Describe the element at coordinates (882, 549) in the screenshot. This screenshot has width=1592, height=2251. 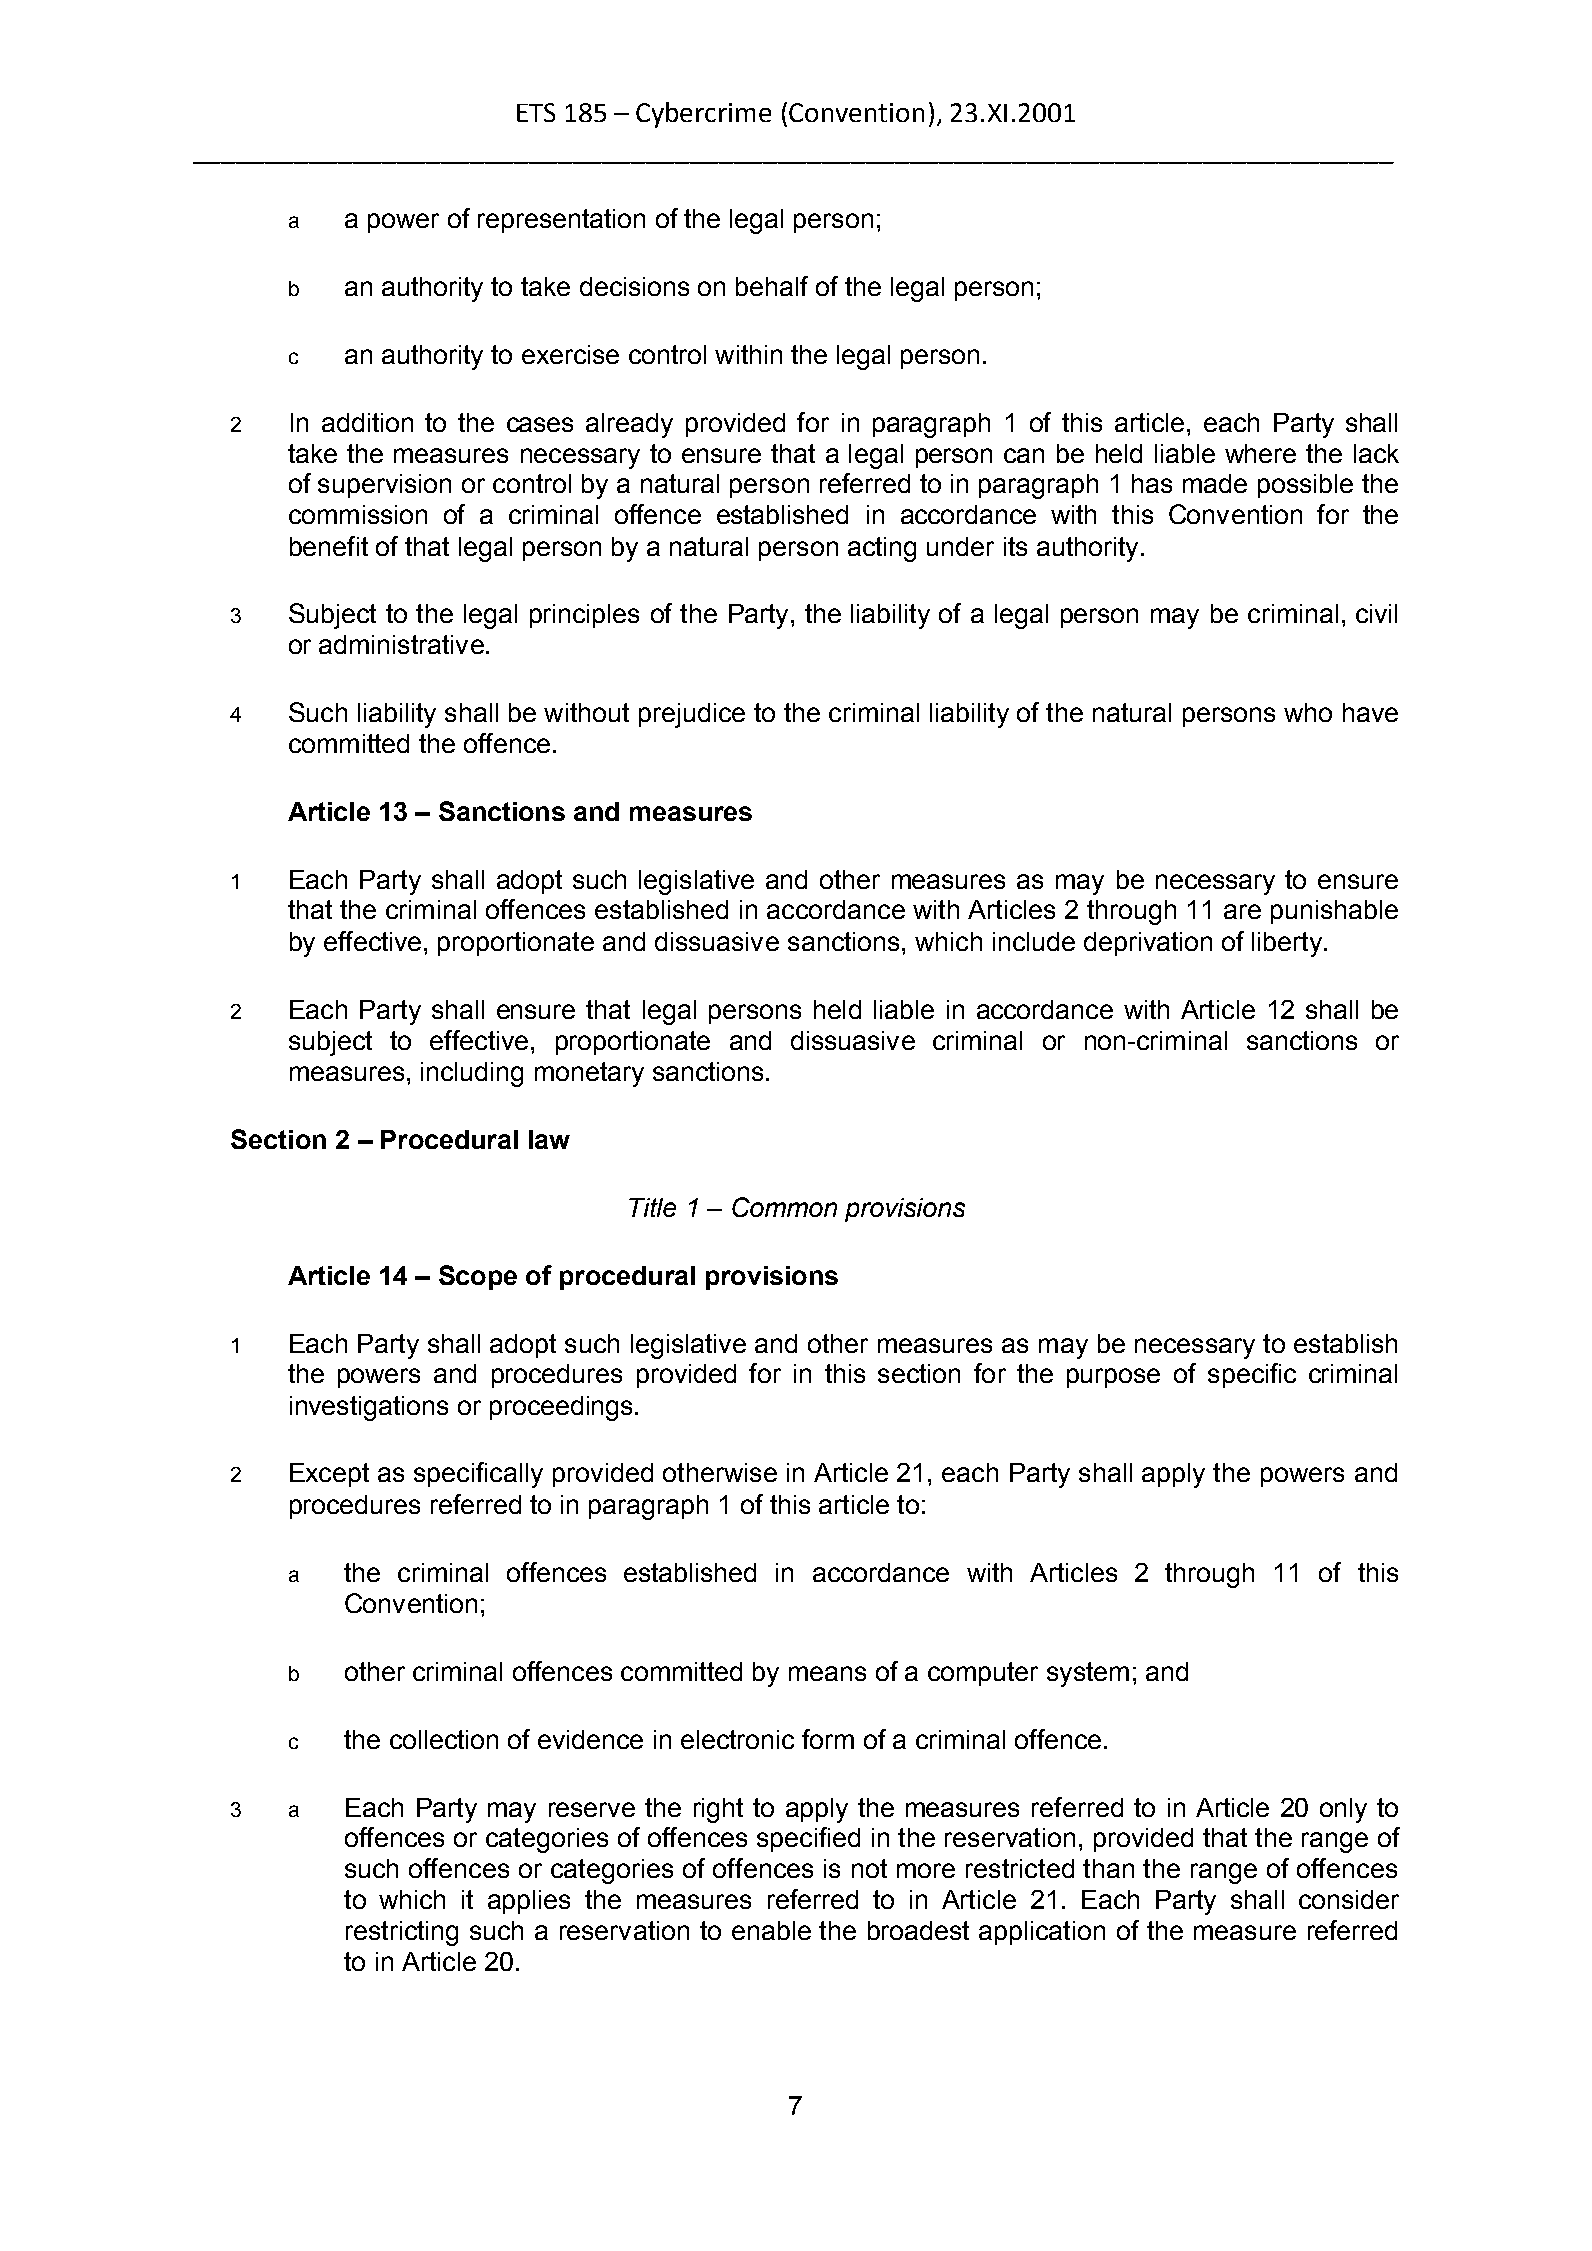
I see `acting` at that location.
